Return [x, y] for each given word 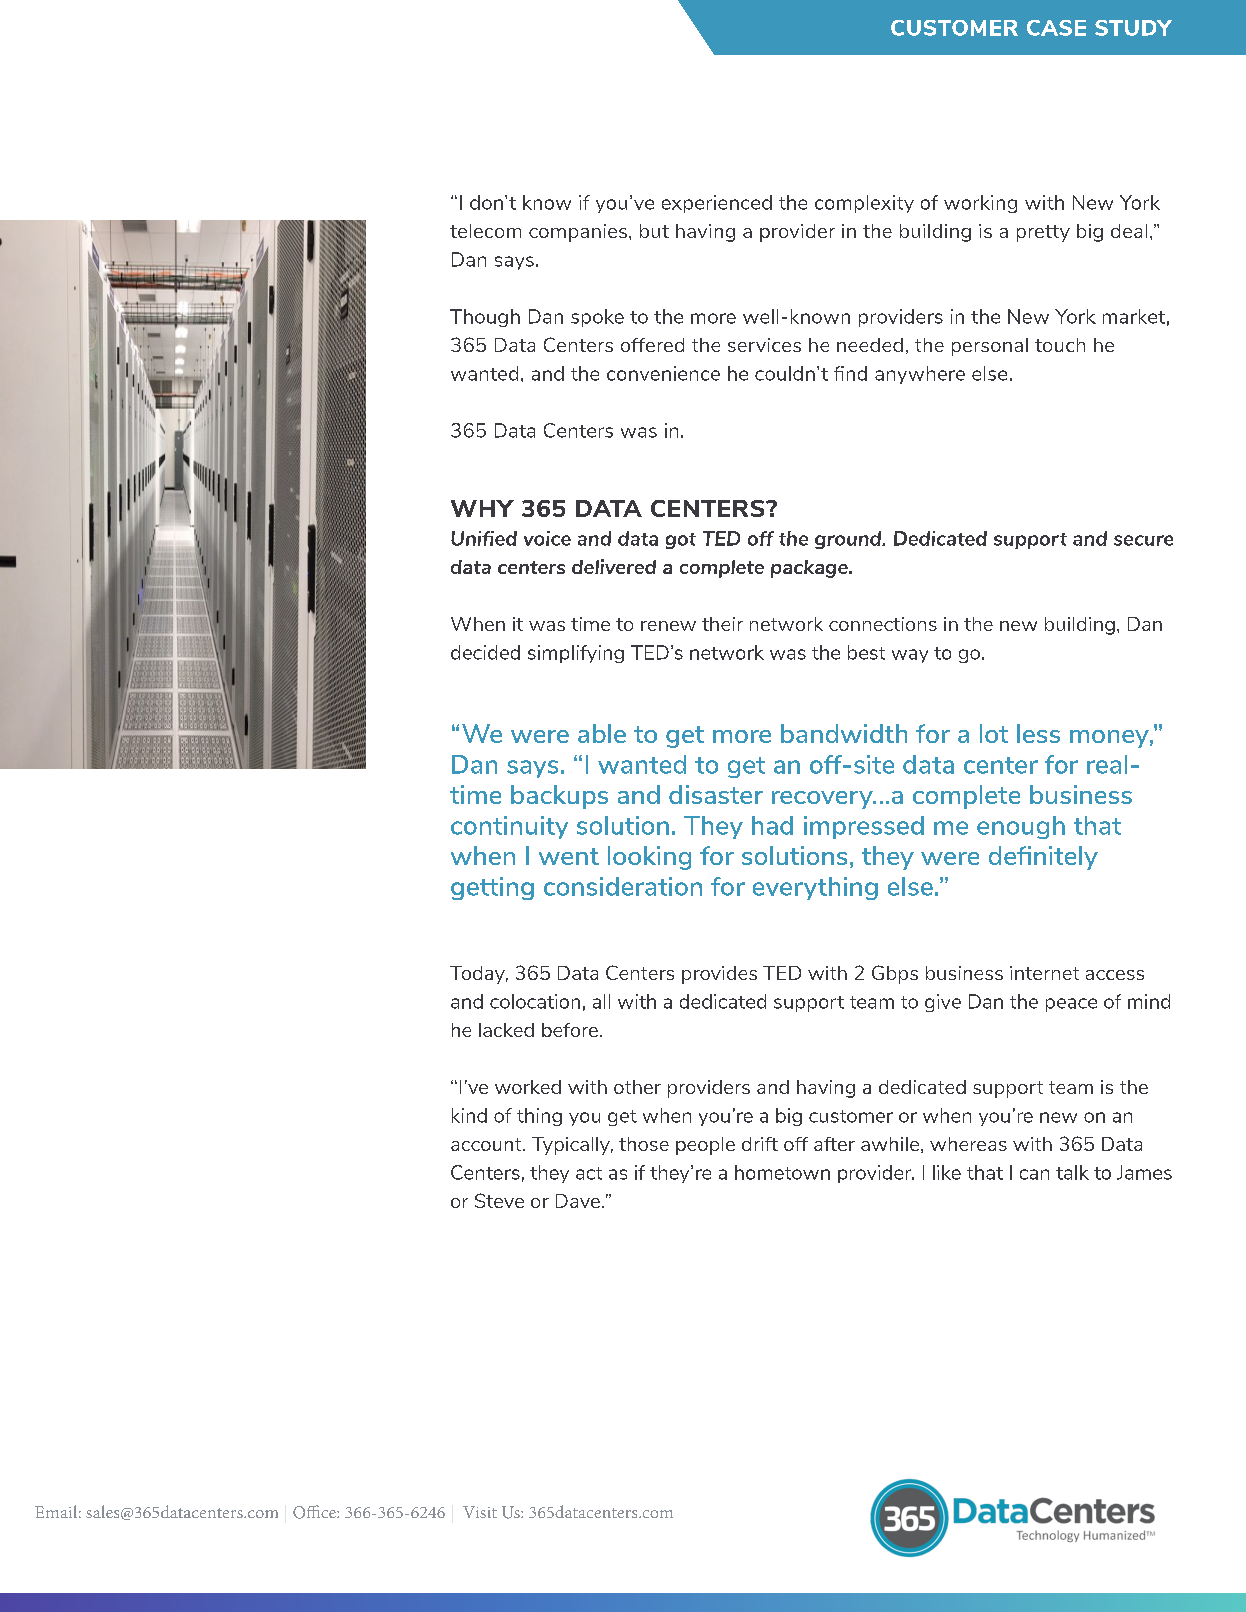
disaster [716, 794]
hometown [782, 1172]
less [1038, 733]
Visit [480, 1512]
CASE [1056, 28]
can [1034, 1174]
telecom [485, 231]
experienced [717, 204]
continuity [509, 827]
